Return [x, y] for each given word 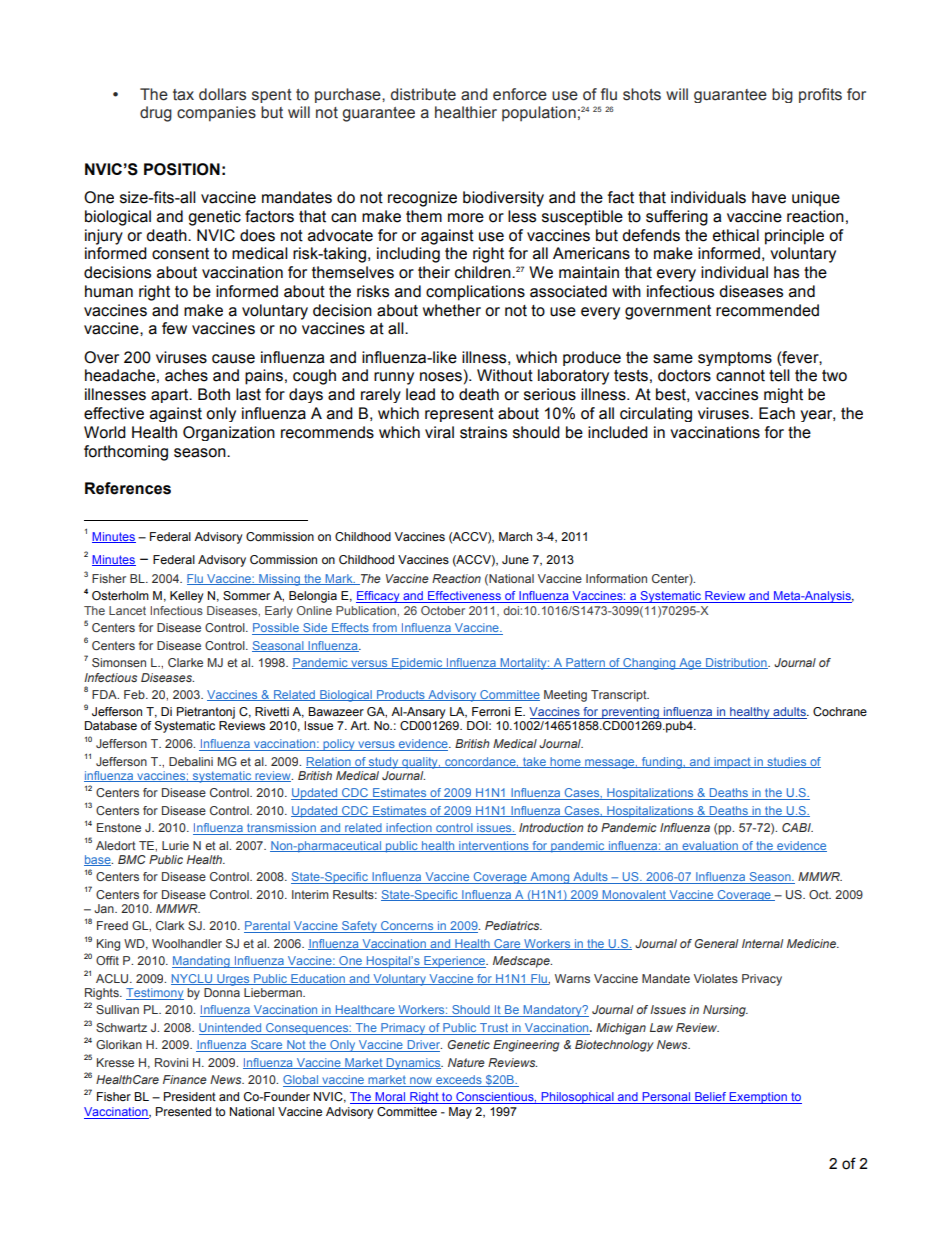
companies [216, 114]
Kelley [187, 597]
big [782, 95]
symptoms [735, 359]
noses [441, 377]
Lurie [175, 845]
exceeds [459, 1081]
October [443, 610]
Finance [185, 1079]
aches [186, 375]
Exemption [758, 1098]
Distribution [736, 663]
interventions [494, 846]
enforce [520, 94]
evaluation [710, 846]
